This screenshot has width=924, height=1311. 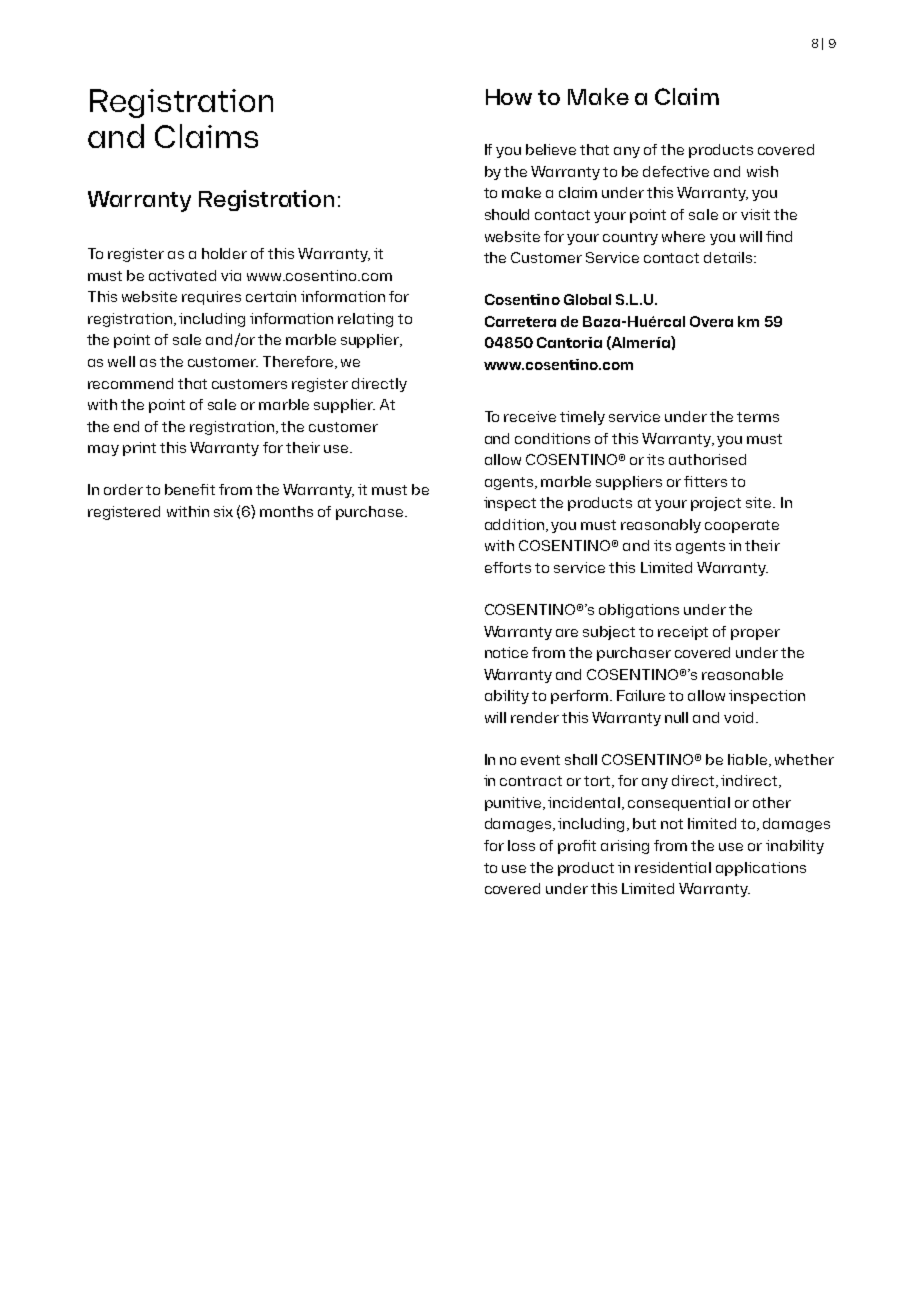 What do you see at coordinates (761, 869) in the screenshot?
I see `applications` at bounding box center [761, 869].
